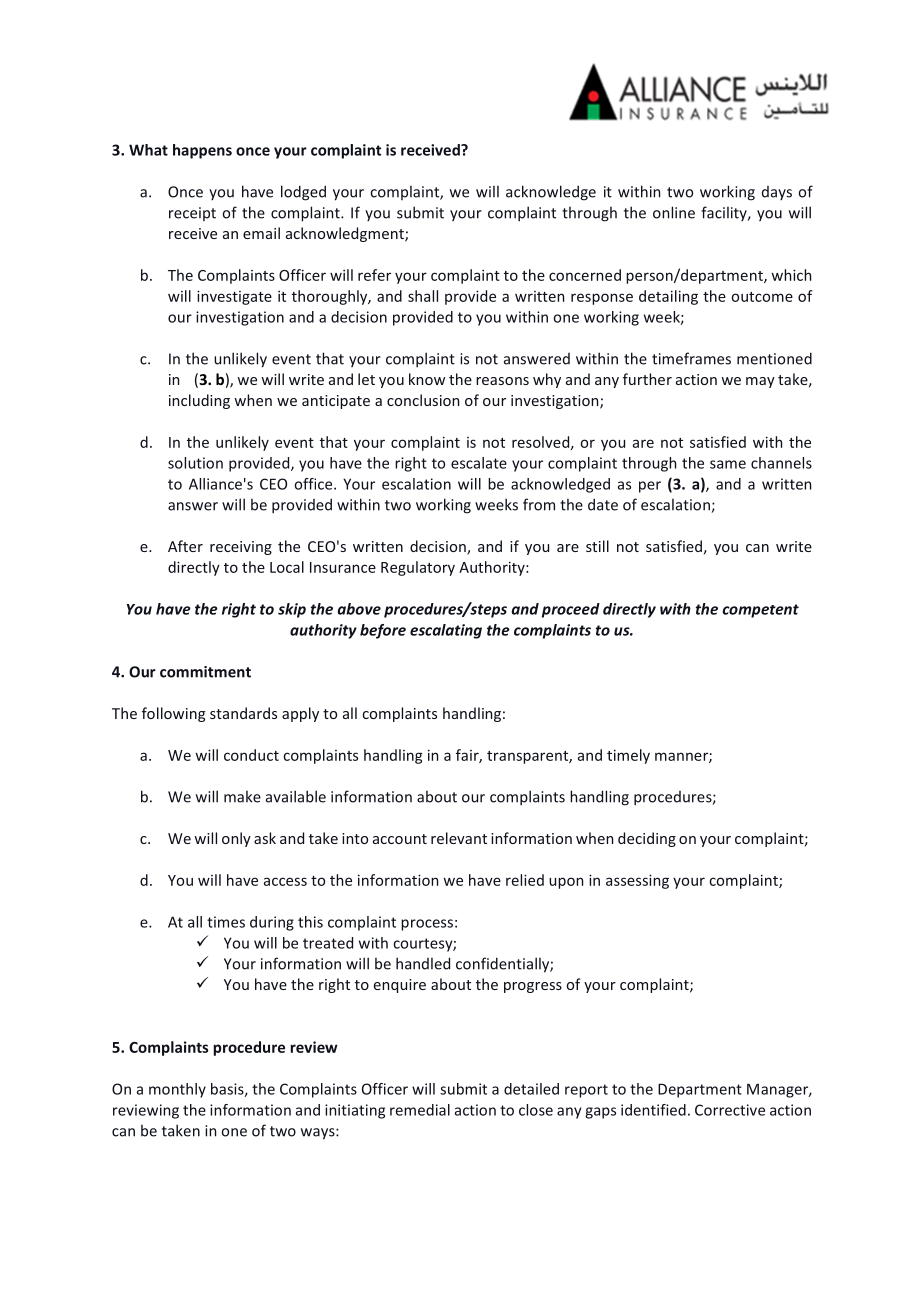 The width and height of the screenshot is (924, 1308). What do you see at coordinates (199, 401) in the screenshot?
I see `including` at bounding box center [199, 401].
